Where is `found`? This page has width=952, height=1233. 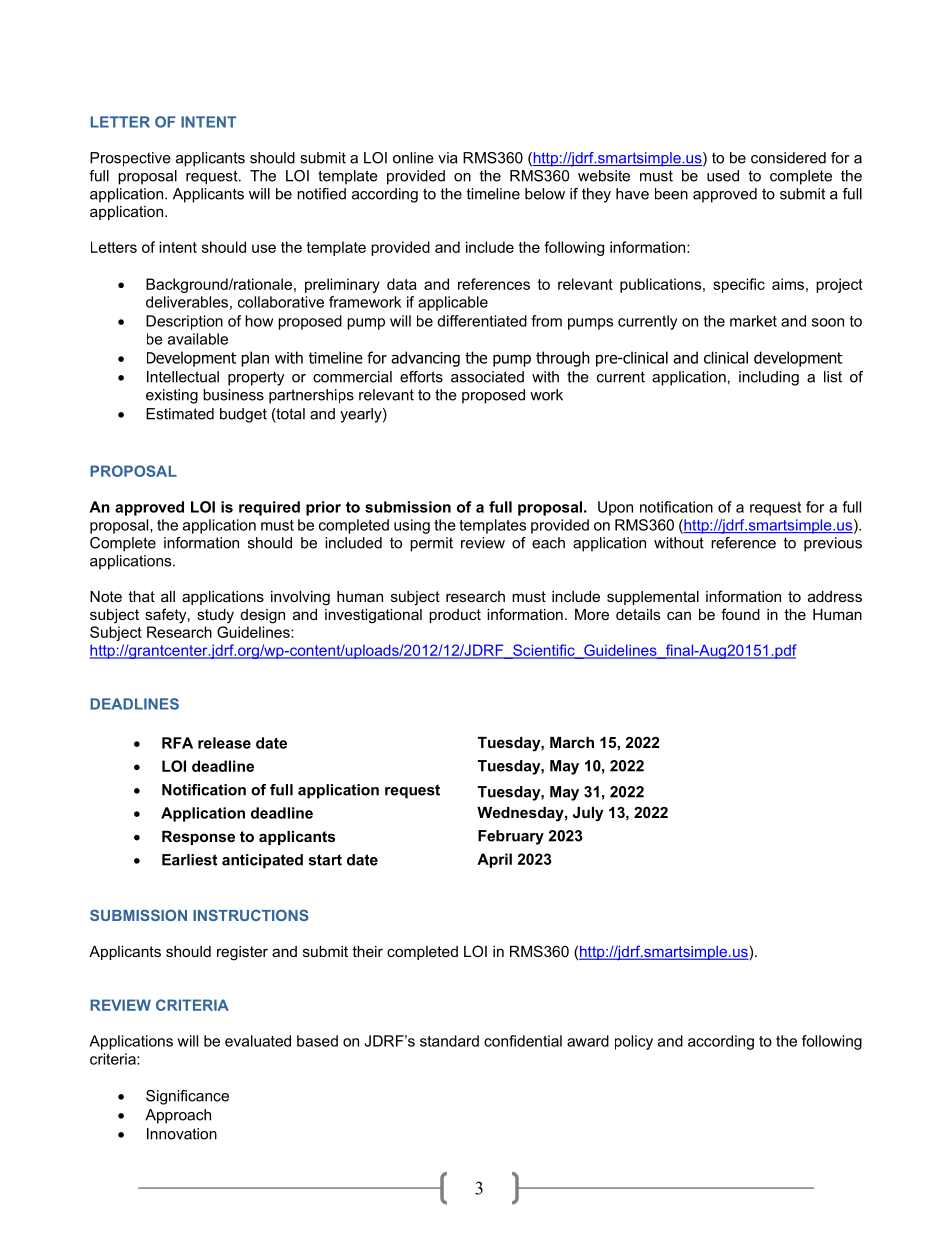
found is located at coordinates (740, 614).
